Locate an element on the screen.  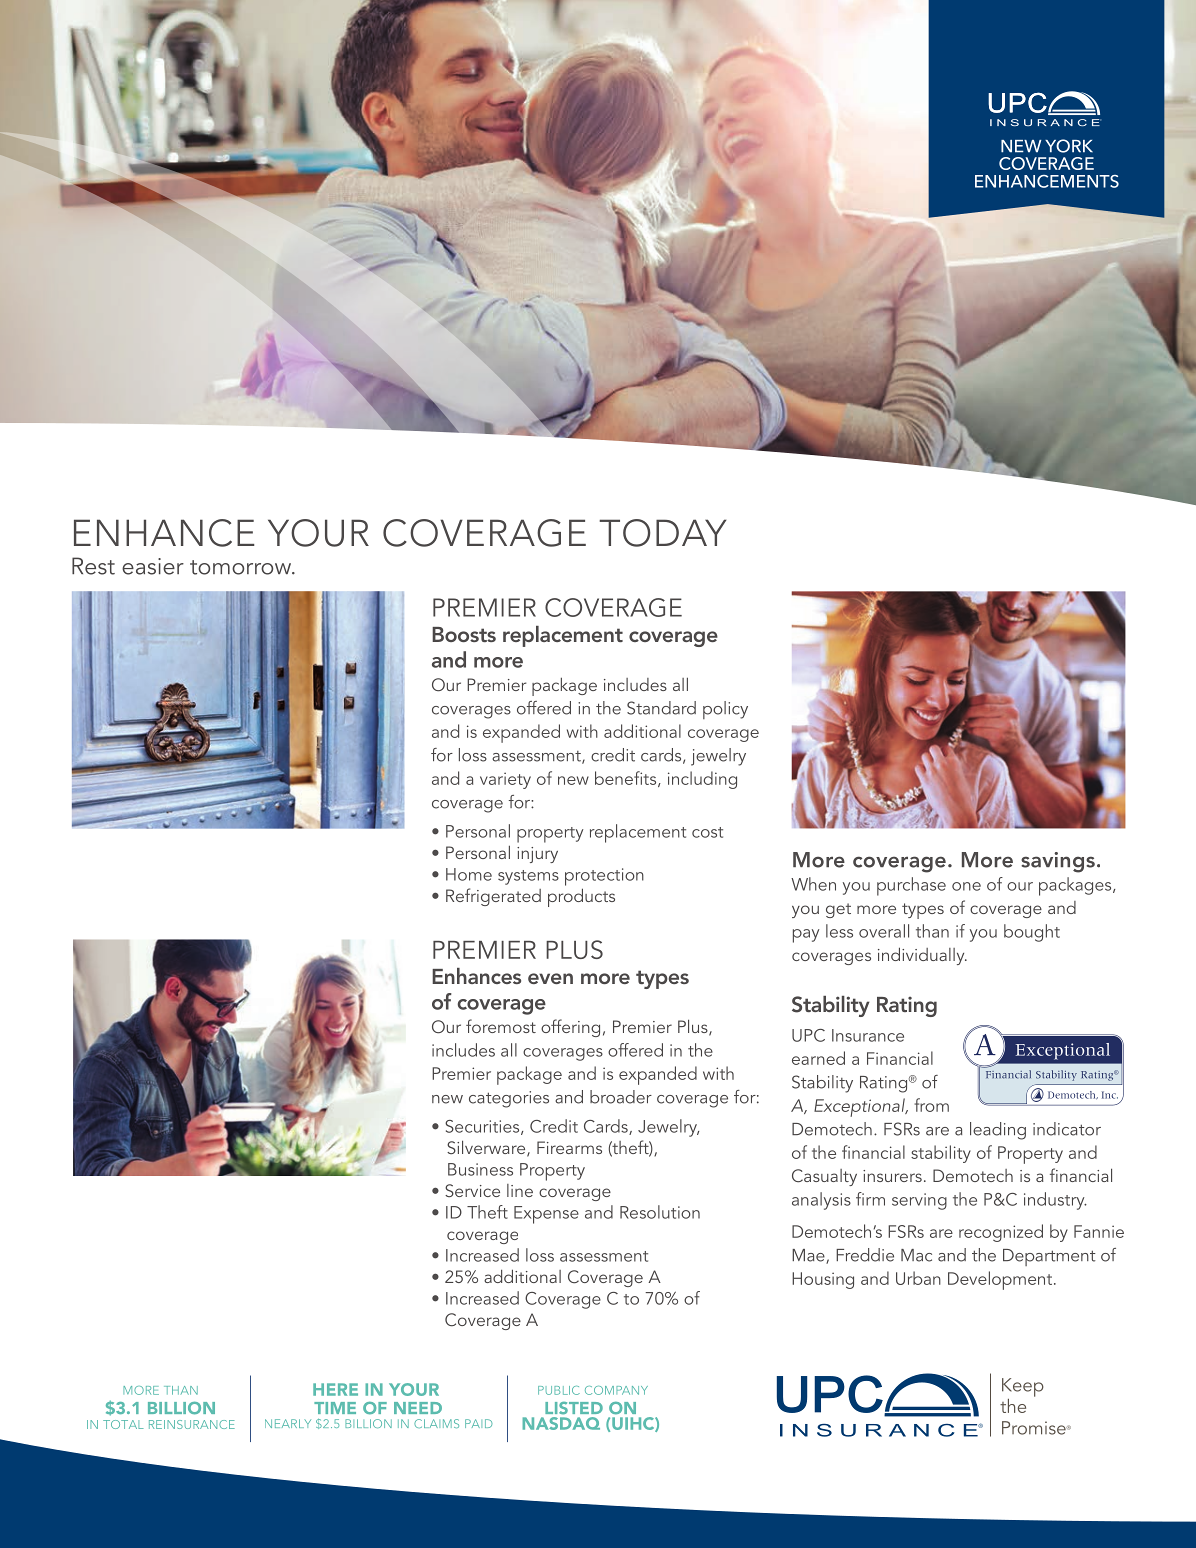
COMPANY is located at coordinates (616, 1390).
